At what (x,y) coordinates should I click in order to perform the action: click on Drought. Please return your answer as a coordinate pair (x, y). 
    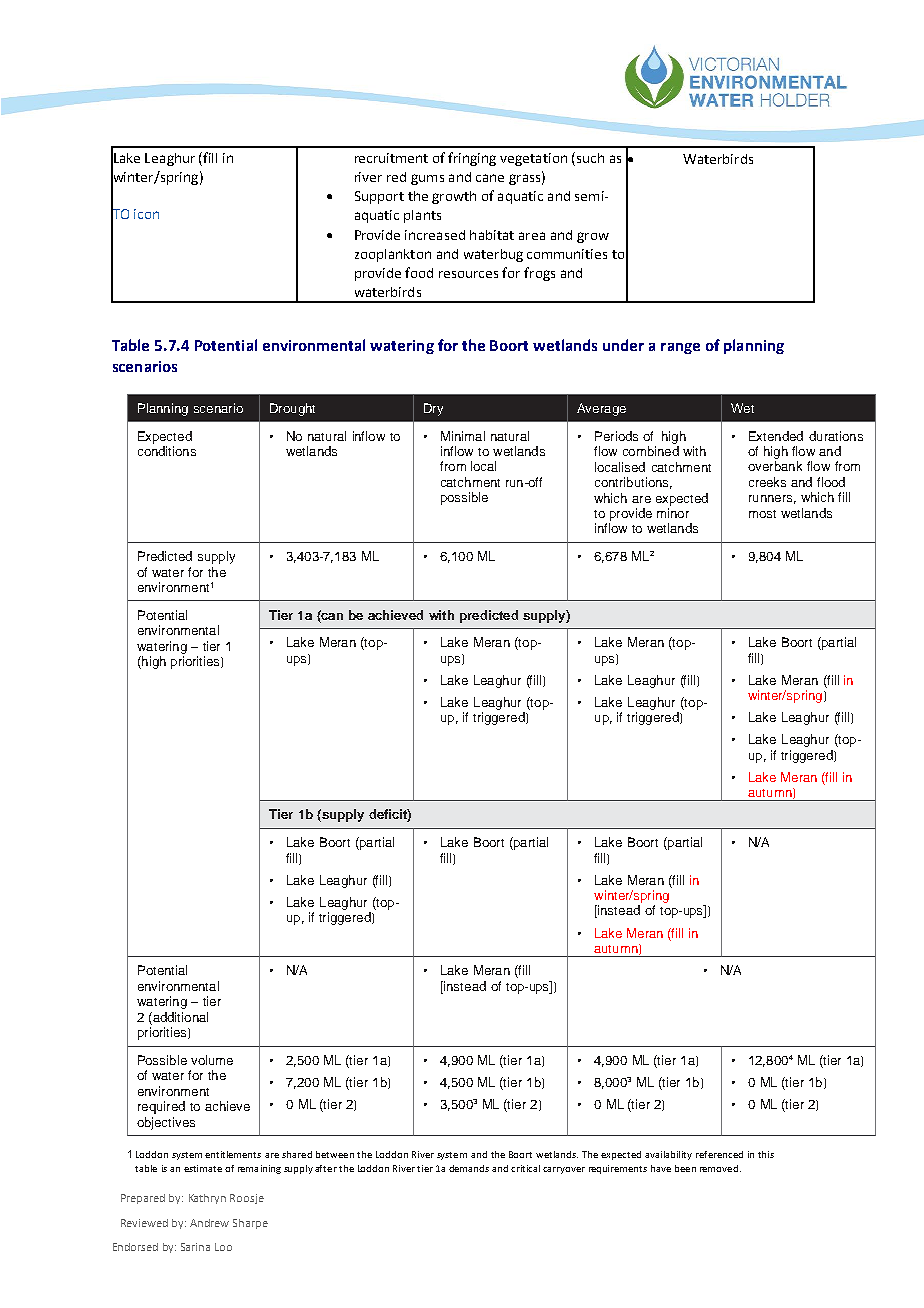
    Looking at the image, I should click on (292, 409).
